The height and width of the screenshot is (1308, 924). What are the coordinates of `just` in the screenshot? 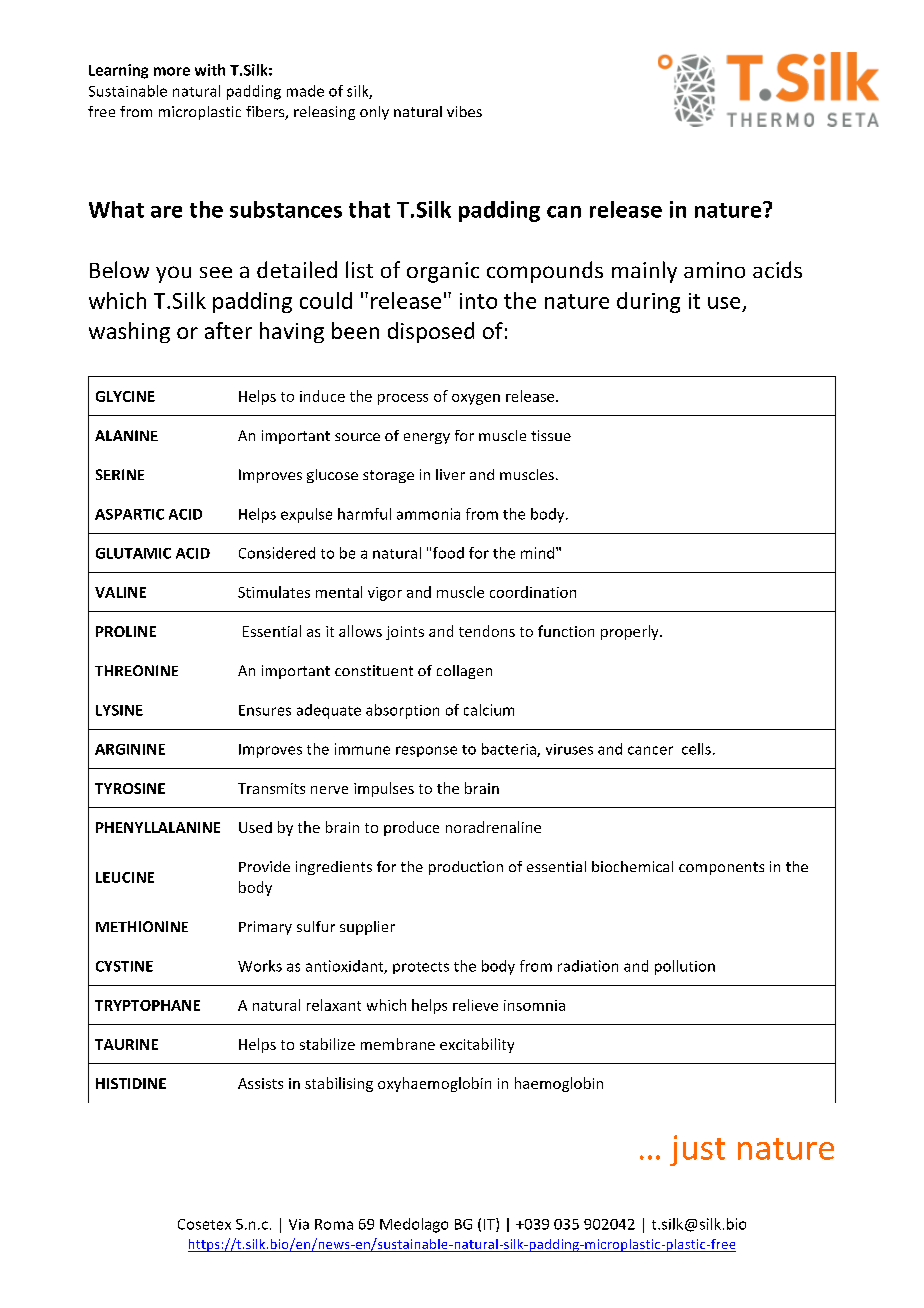 It's located at (697, 1150).
